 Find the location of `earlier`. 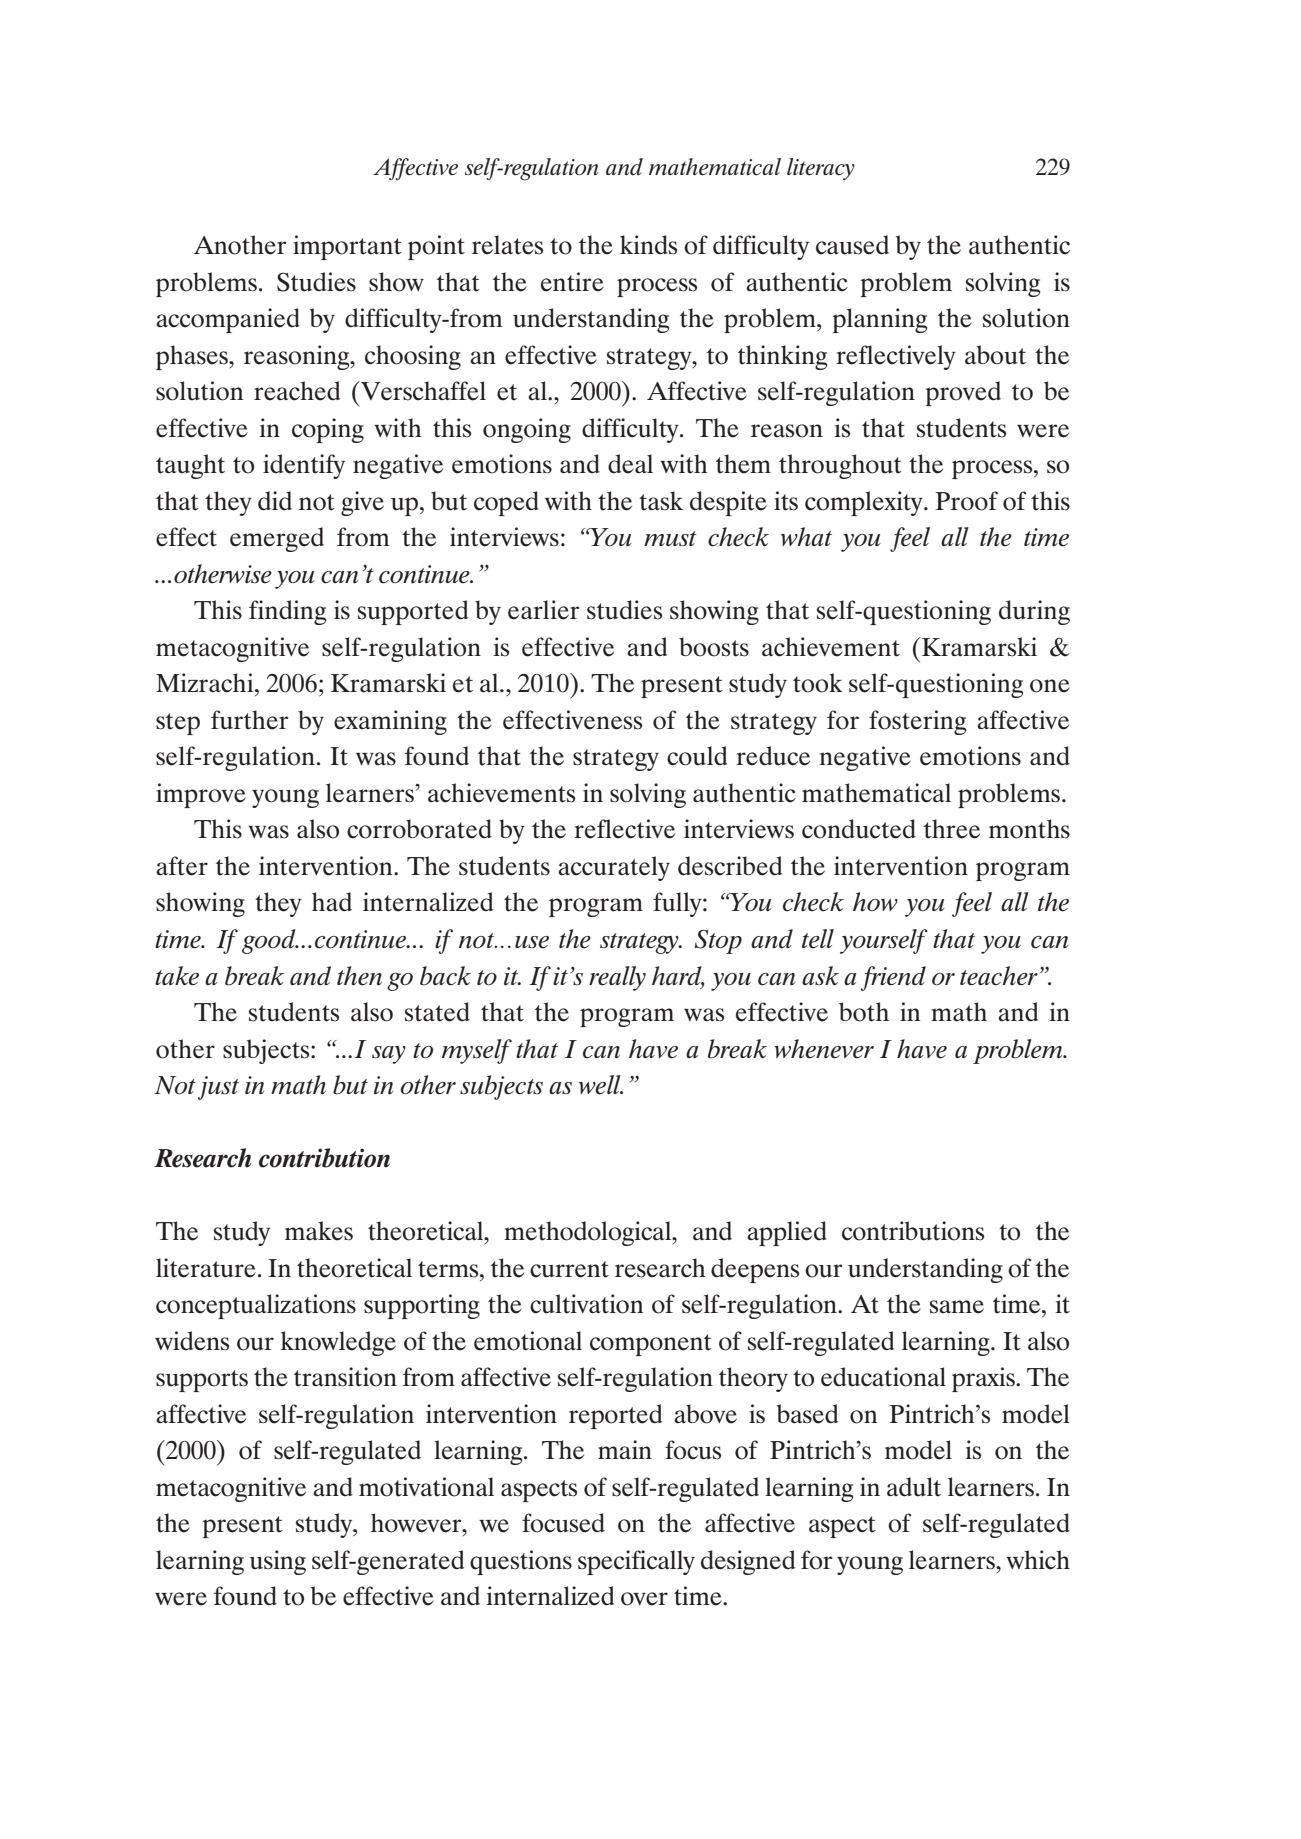

earlier is located at coordinates (543, 610).
